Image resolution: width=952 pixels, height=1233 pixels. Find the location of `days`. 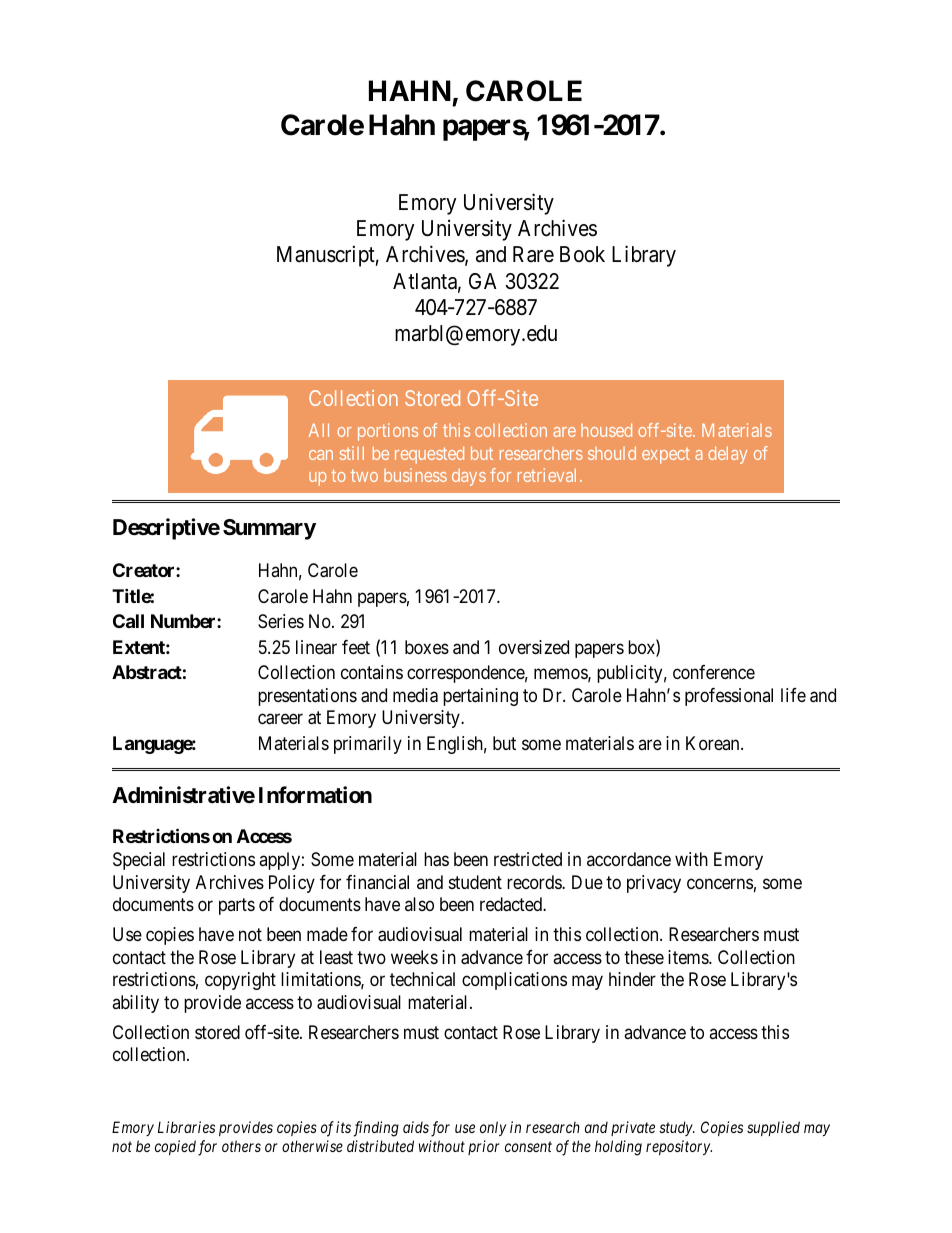

days is located at coordinates (469, 477).
